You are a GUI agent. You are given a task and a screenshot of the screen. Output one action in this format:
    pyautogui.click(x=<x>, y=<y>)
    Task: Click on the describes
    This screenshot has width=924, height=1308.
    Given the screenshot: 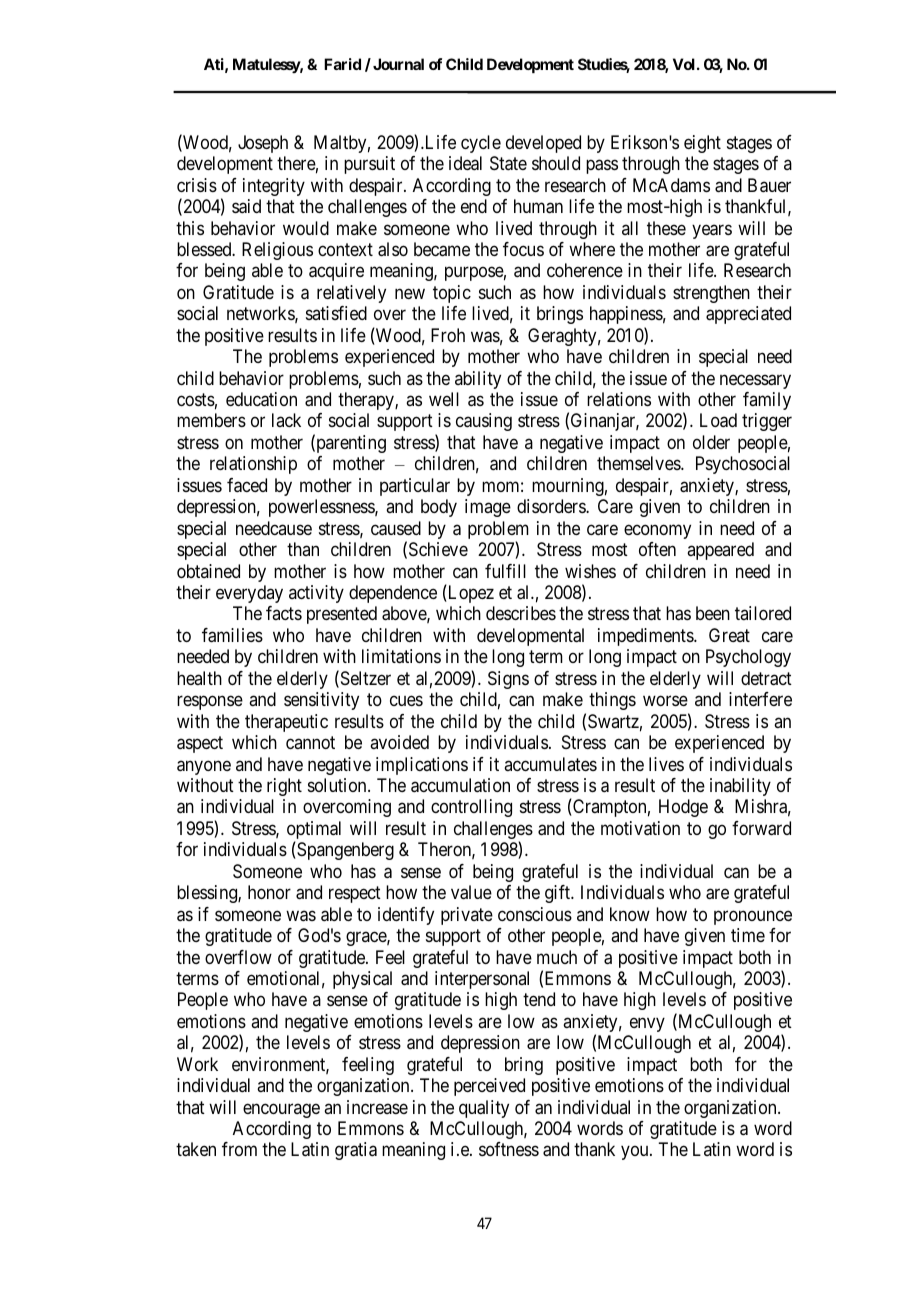 What is the action you would take?
    pyautogui.click(x=521, y=613)
